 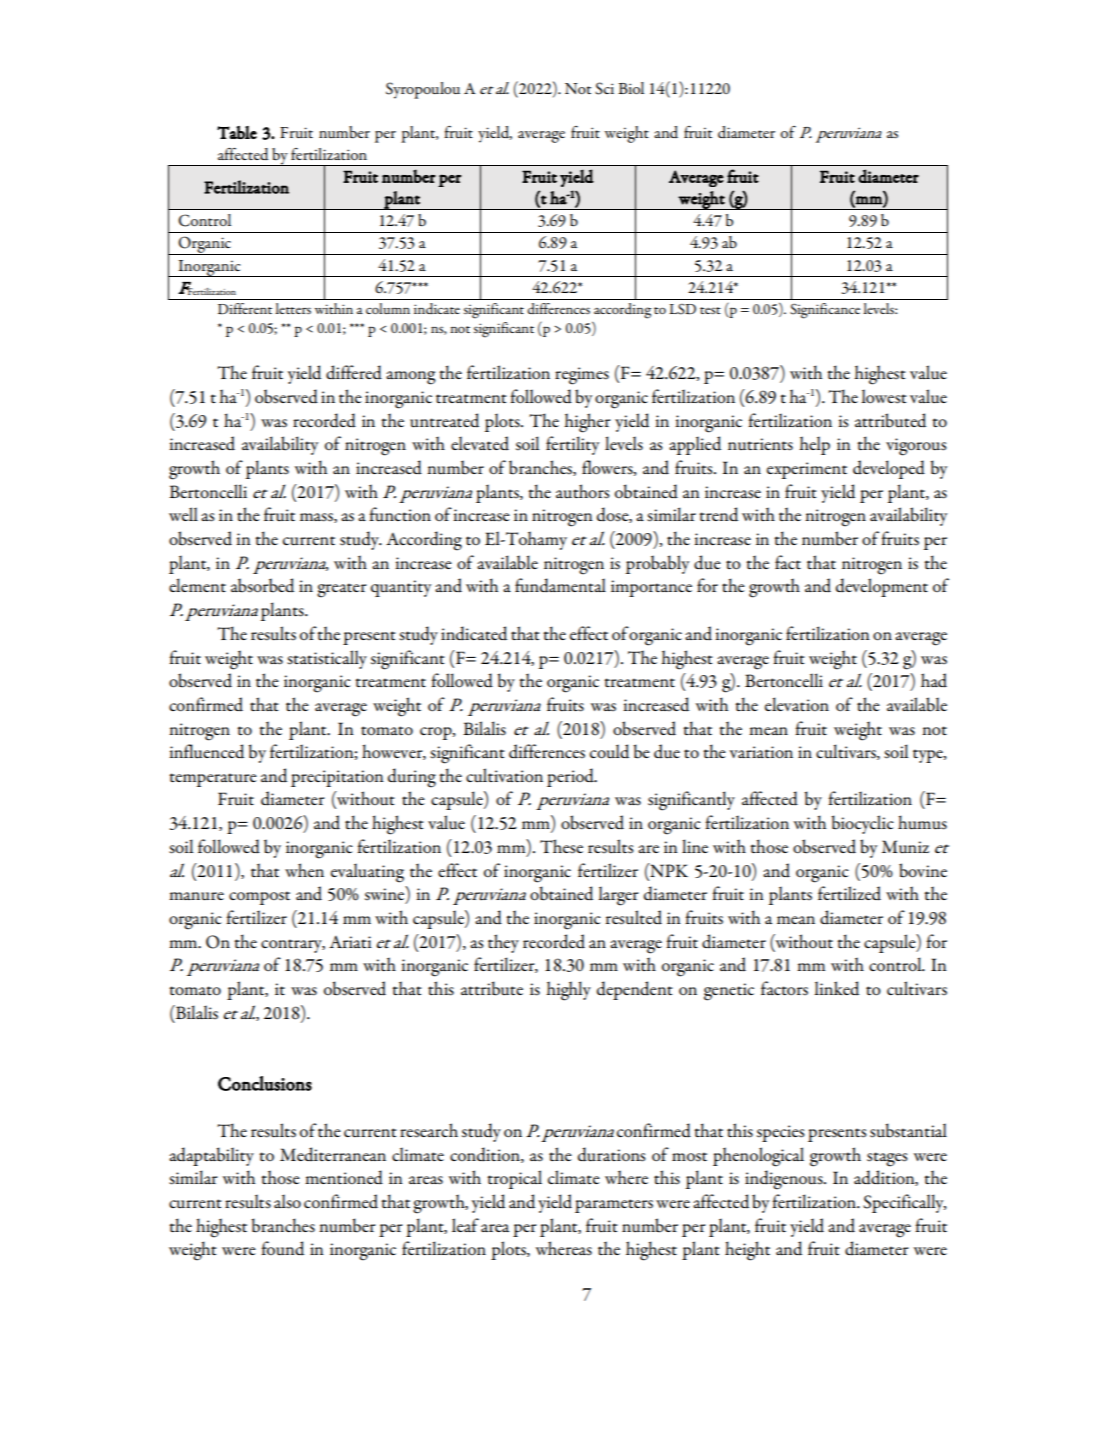 I want to click on parameters, so click(x=614, y=1206).
